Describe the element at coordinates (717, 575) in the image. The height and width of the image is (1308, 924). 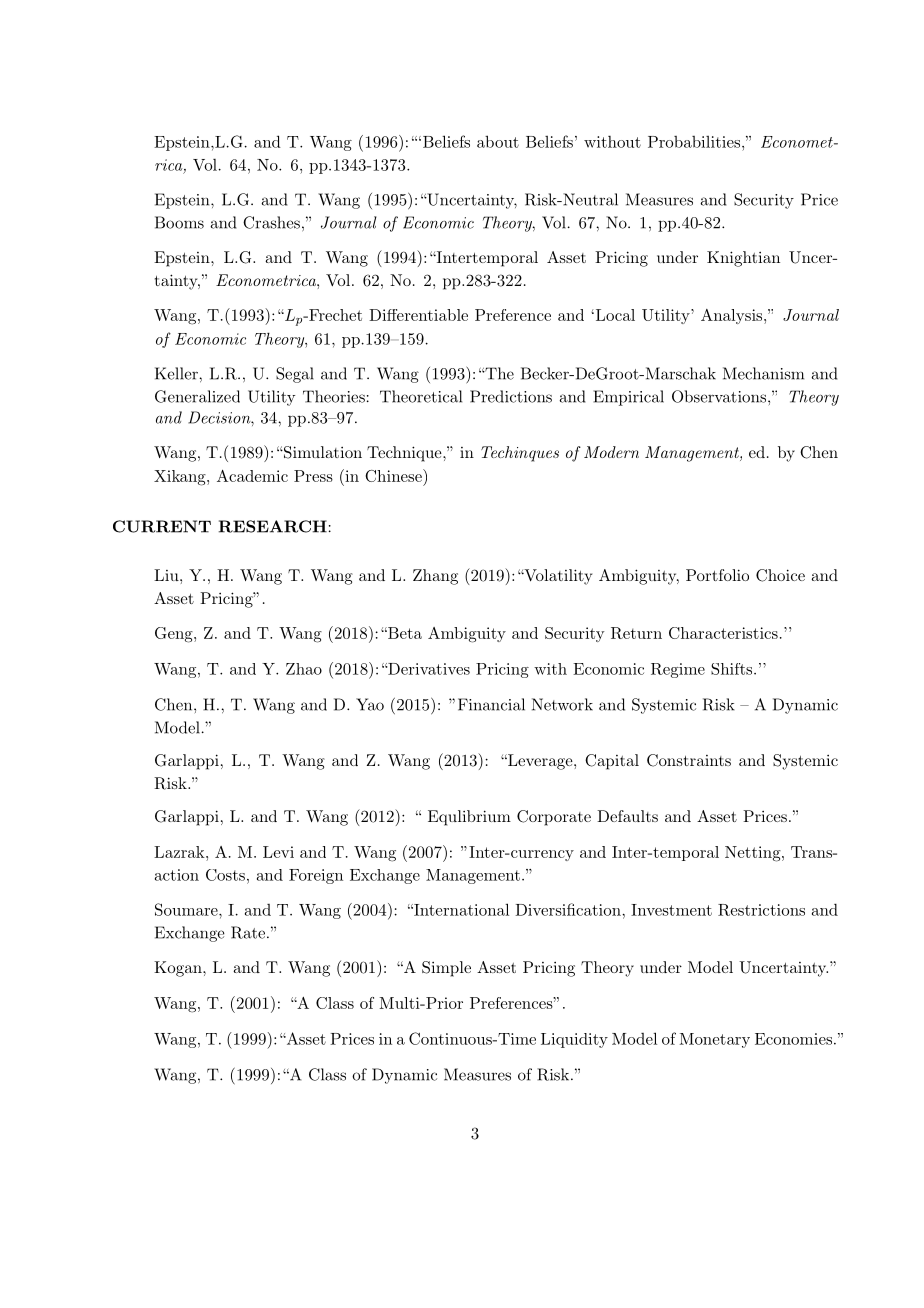
I see `Portfolio` at that location.
